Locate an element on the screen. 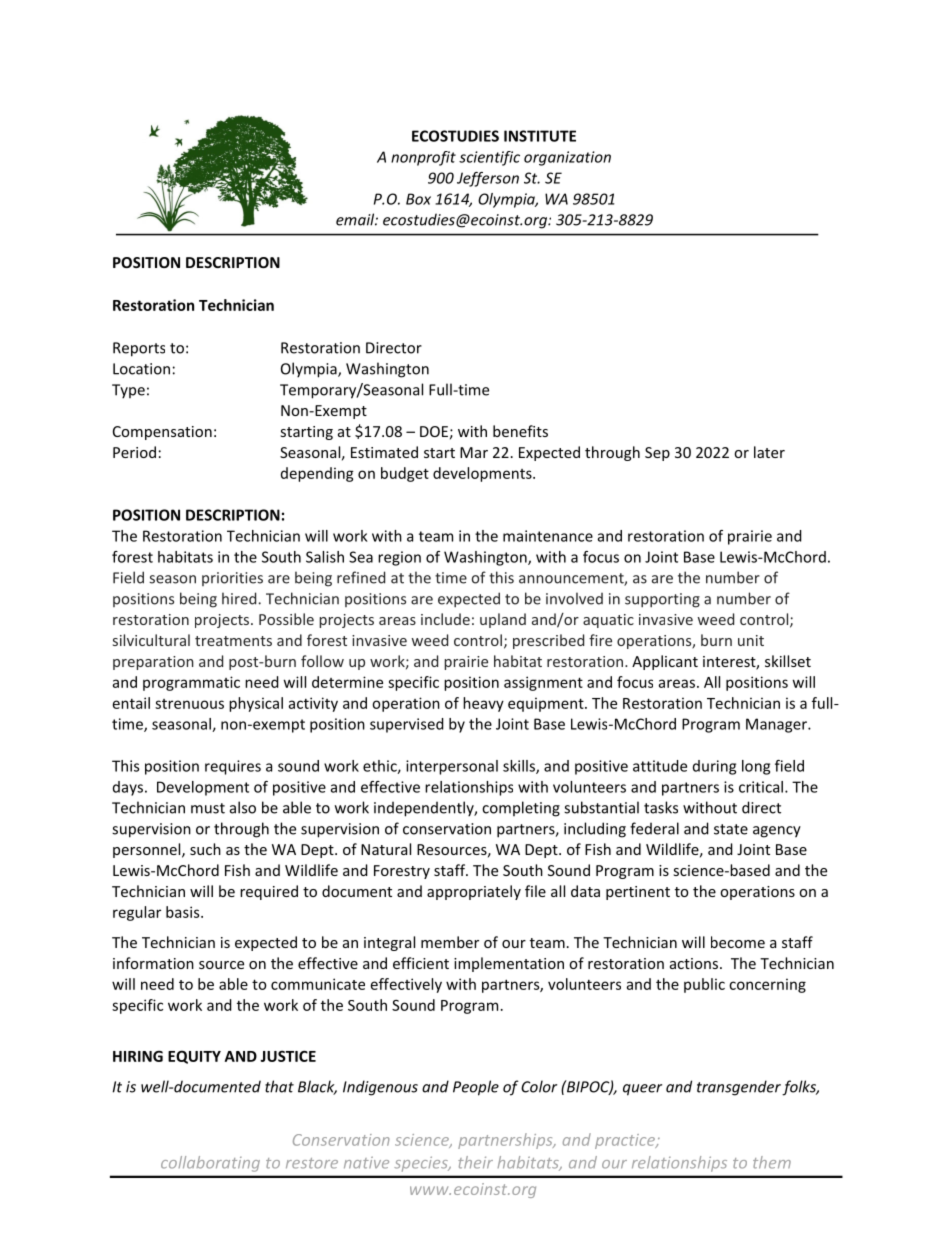  Box is located at coordinates (418, 199).
